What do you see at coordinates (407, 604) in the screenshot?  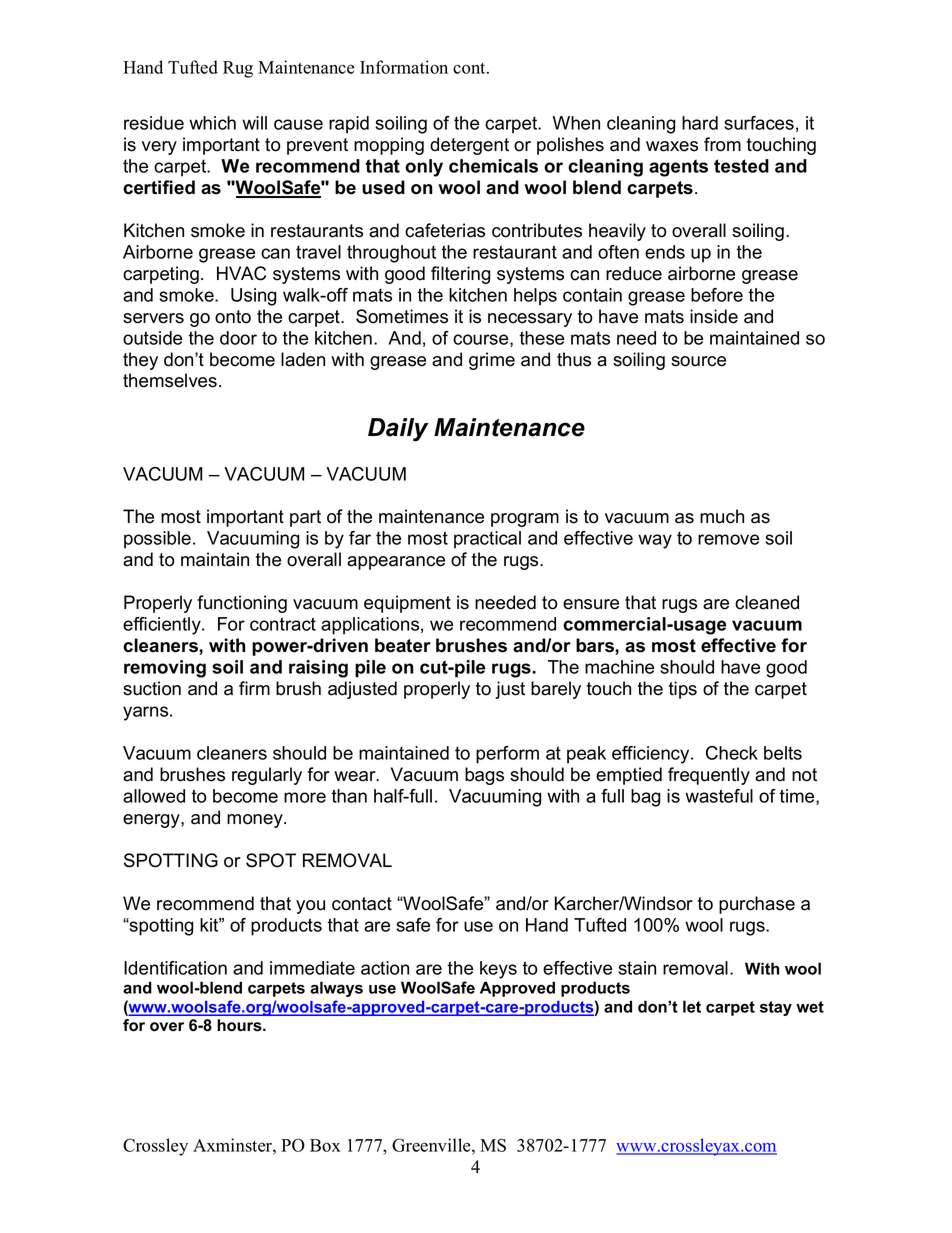 I see `equipment` at bounding box center [407, 604].
